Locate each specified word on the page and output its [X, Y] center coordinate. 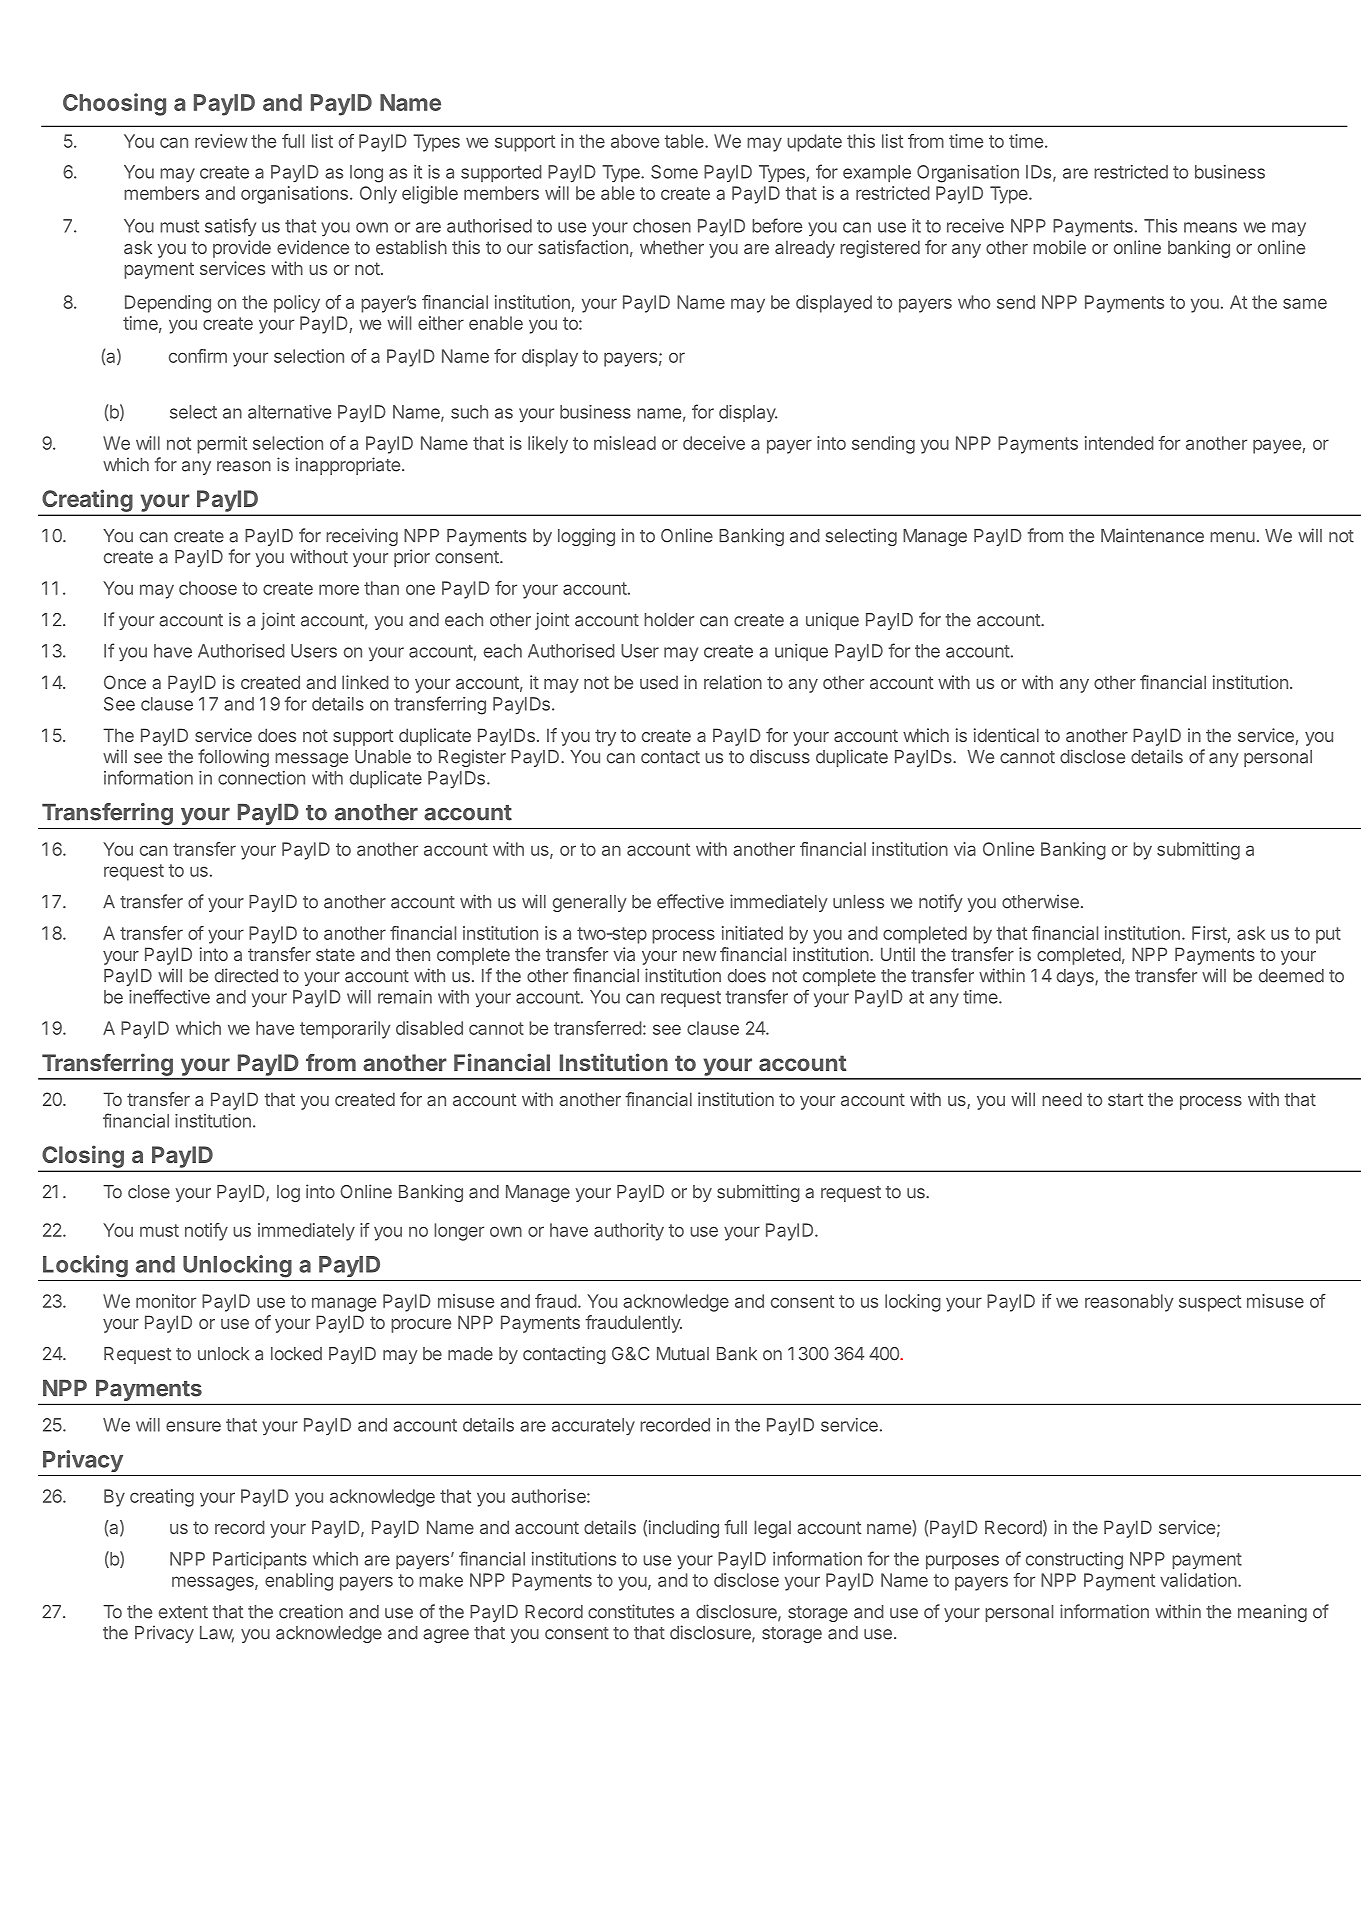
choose [208, 588]
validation [1198, 1580]
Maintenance [1152, 535]
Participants [260, 1560]
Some [674, 172]
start [1125, 1099]
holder [669, 620]
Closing [83, 1157]
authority [629, 1232]
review [221, 141]
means [1210, 227]
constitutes [631, 1611]
